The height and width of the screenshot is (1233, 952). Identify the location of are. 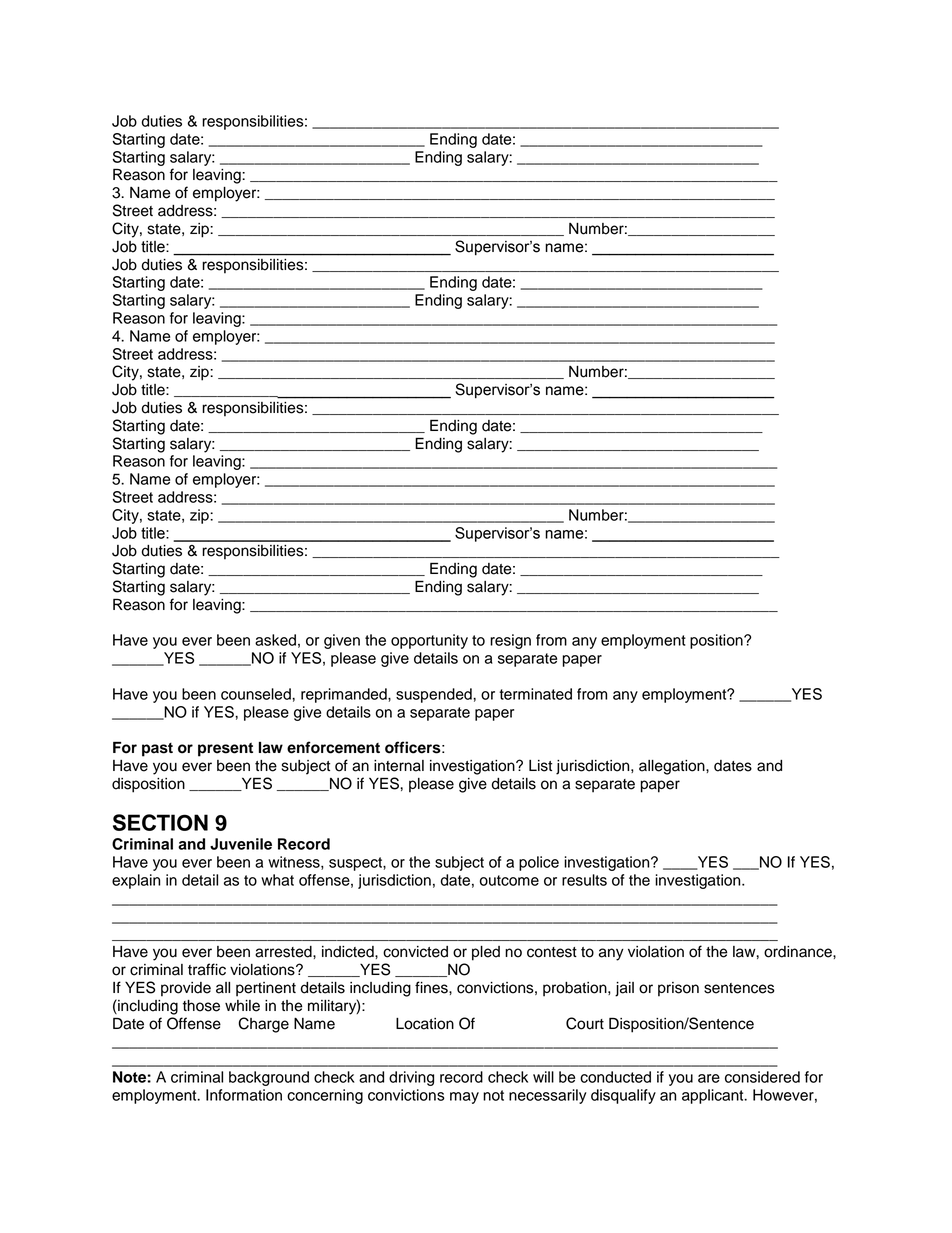
(709, 1078).
